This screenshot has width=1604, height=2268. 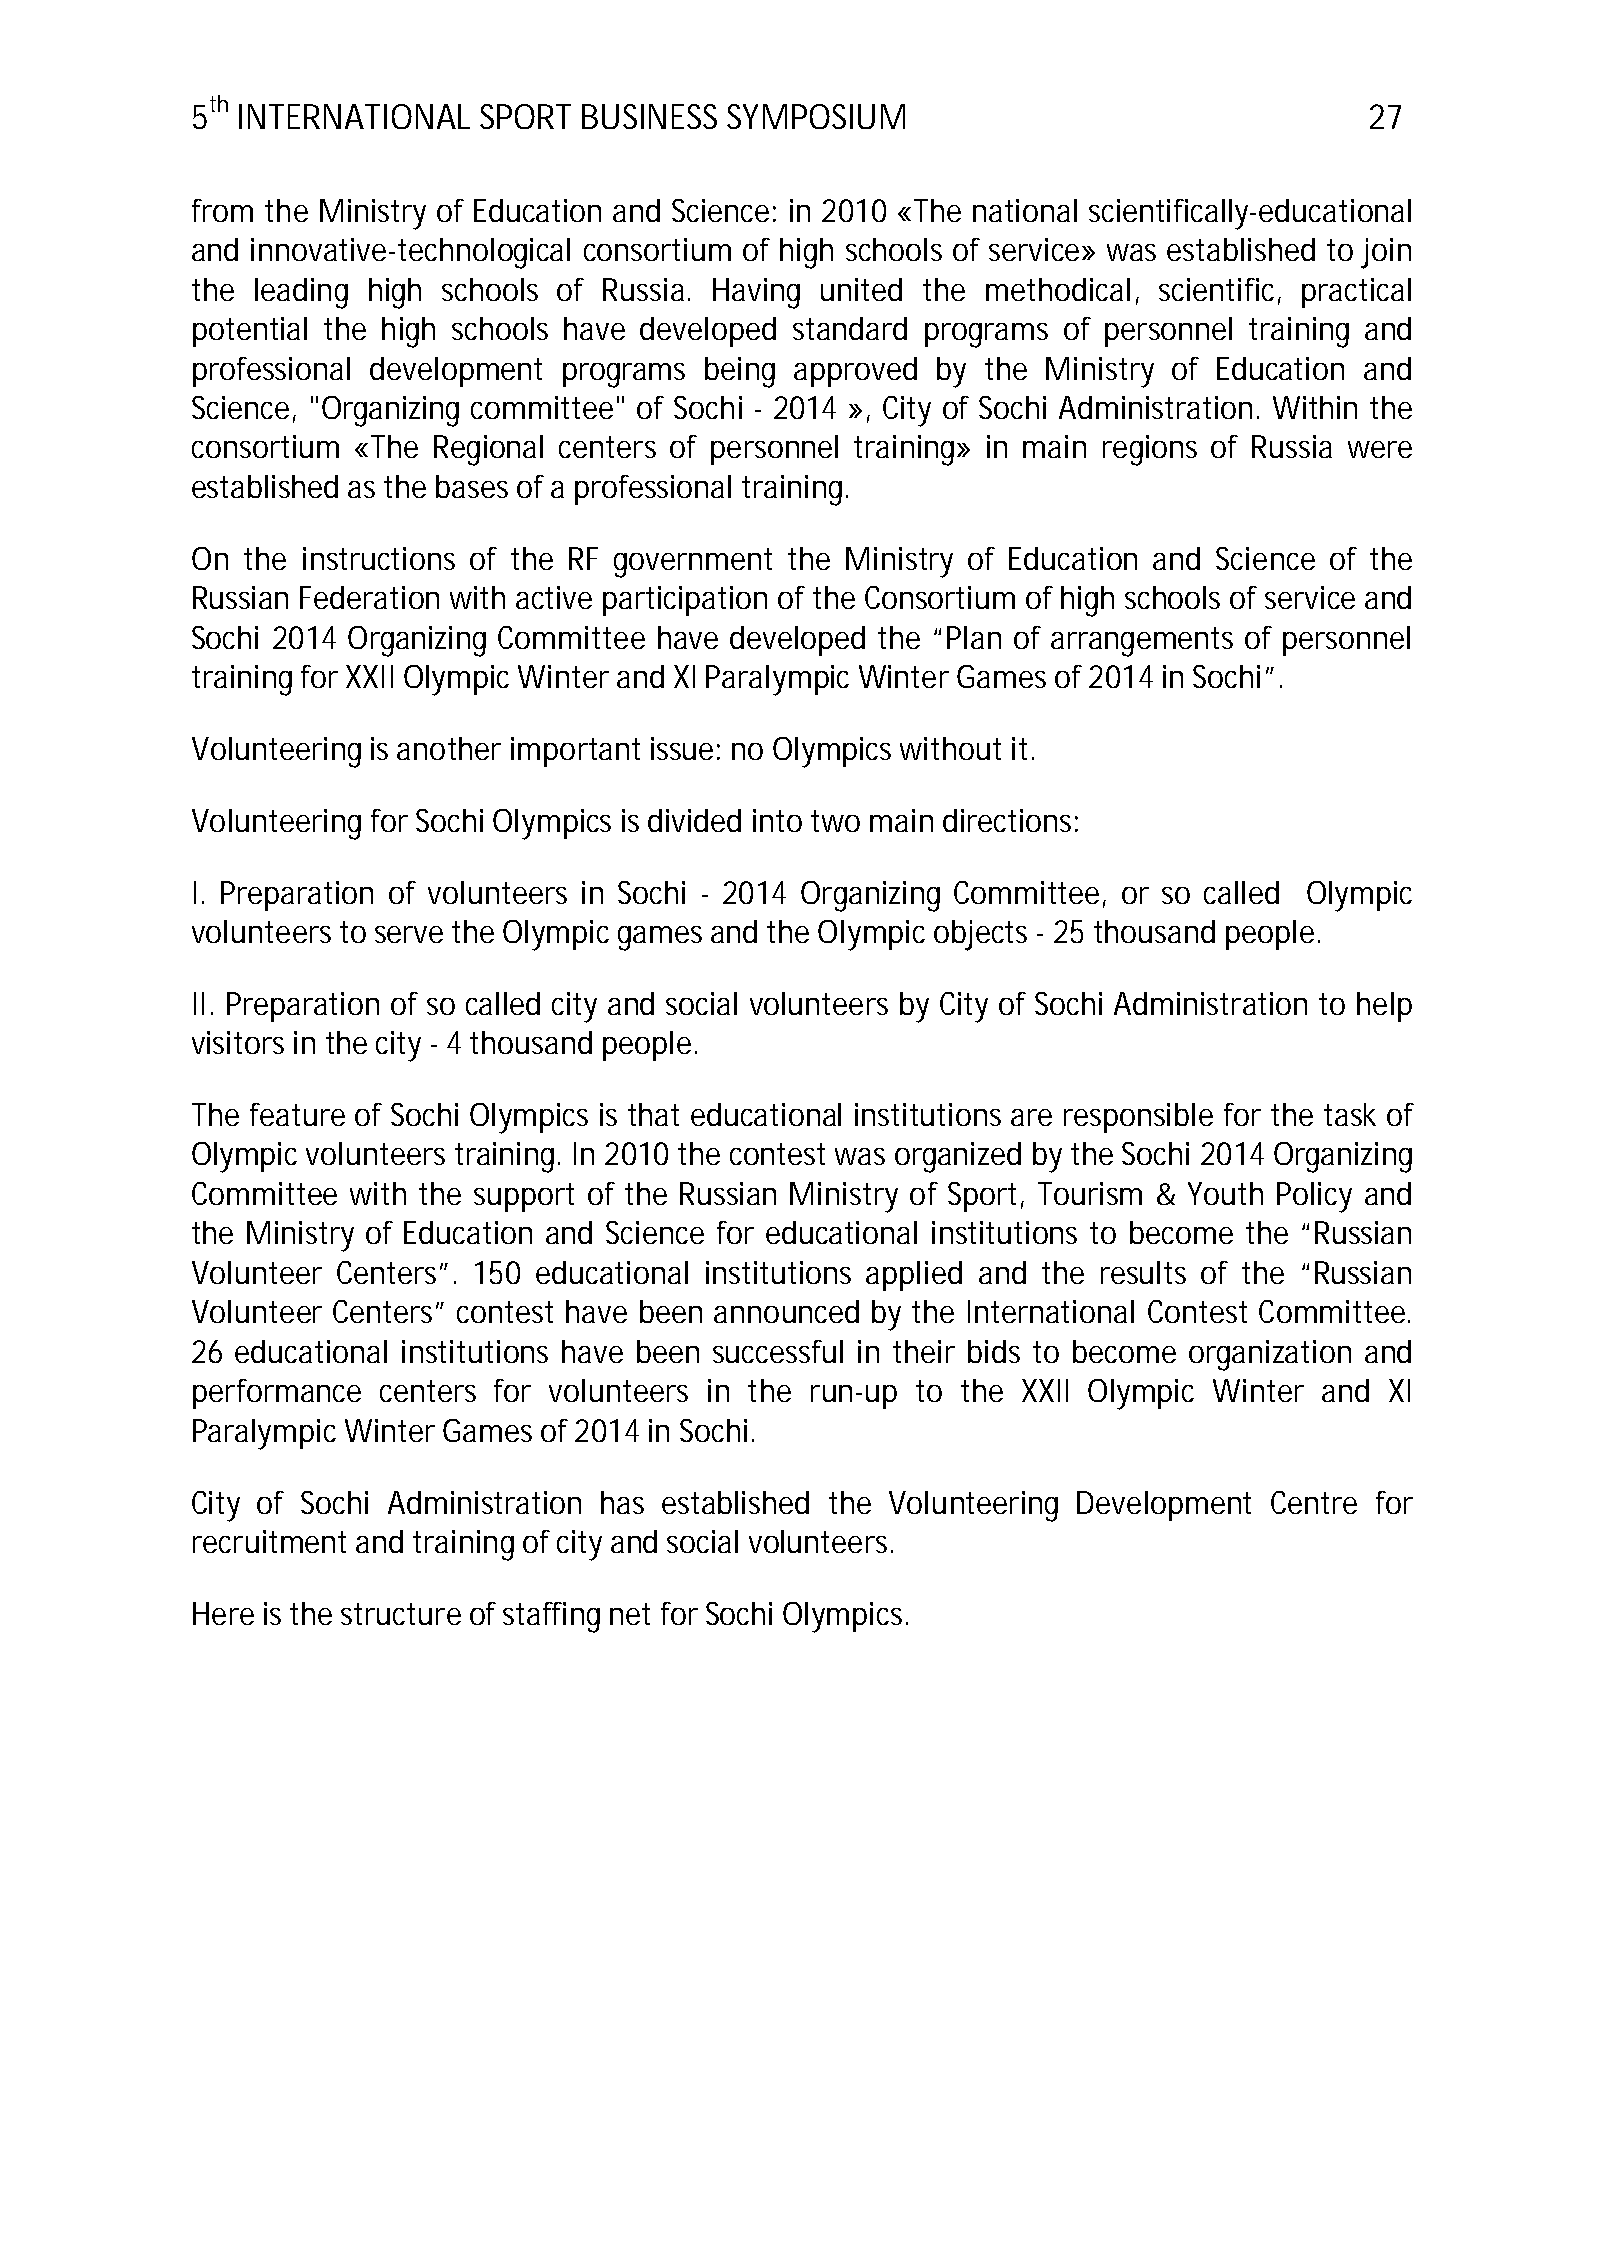 I want to click on join, so click(x=1386, y=253).
